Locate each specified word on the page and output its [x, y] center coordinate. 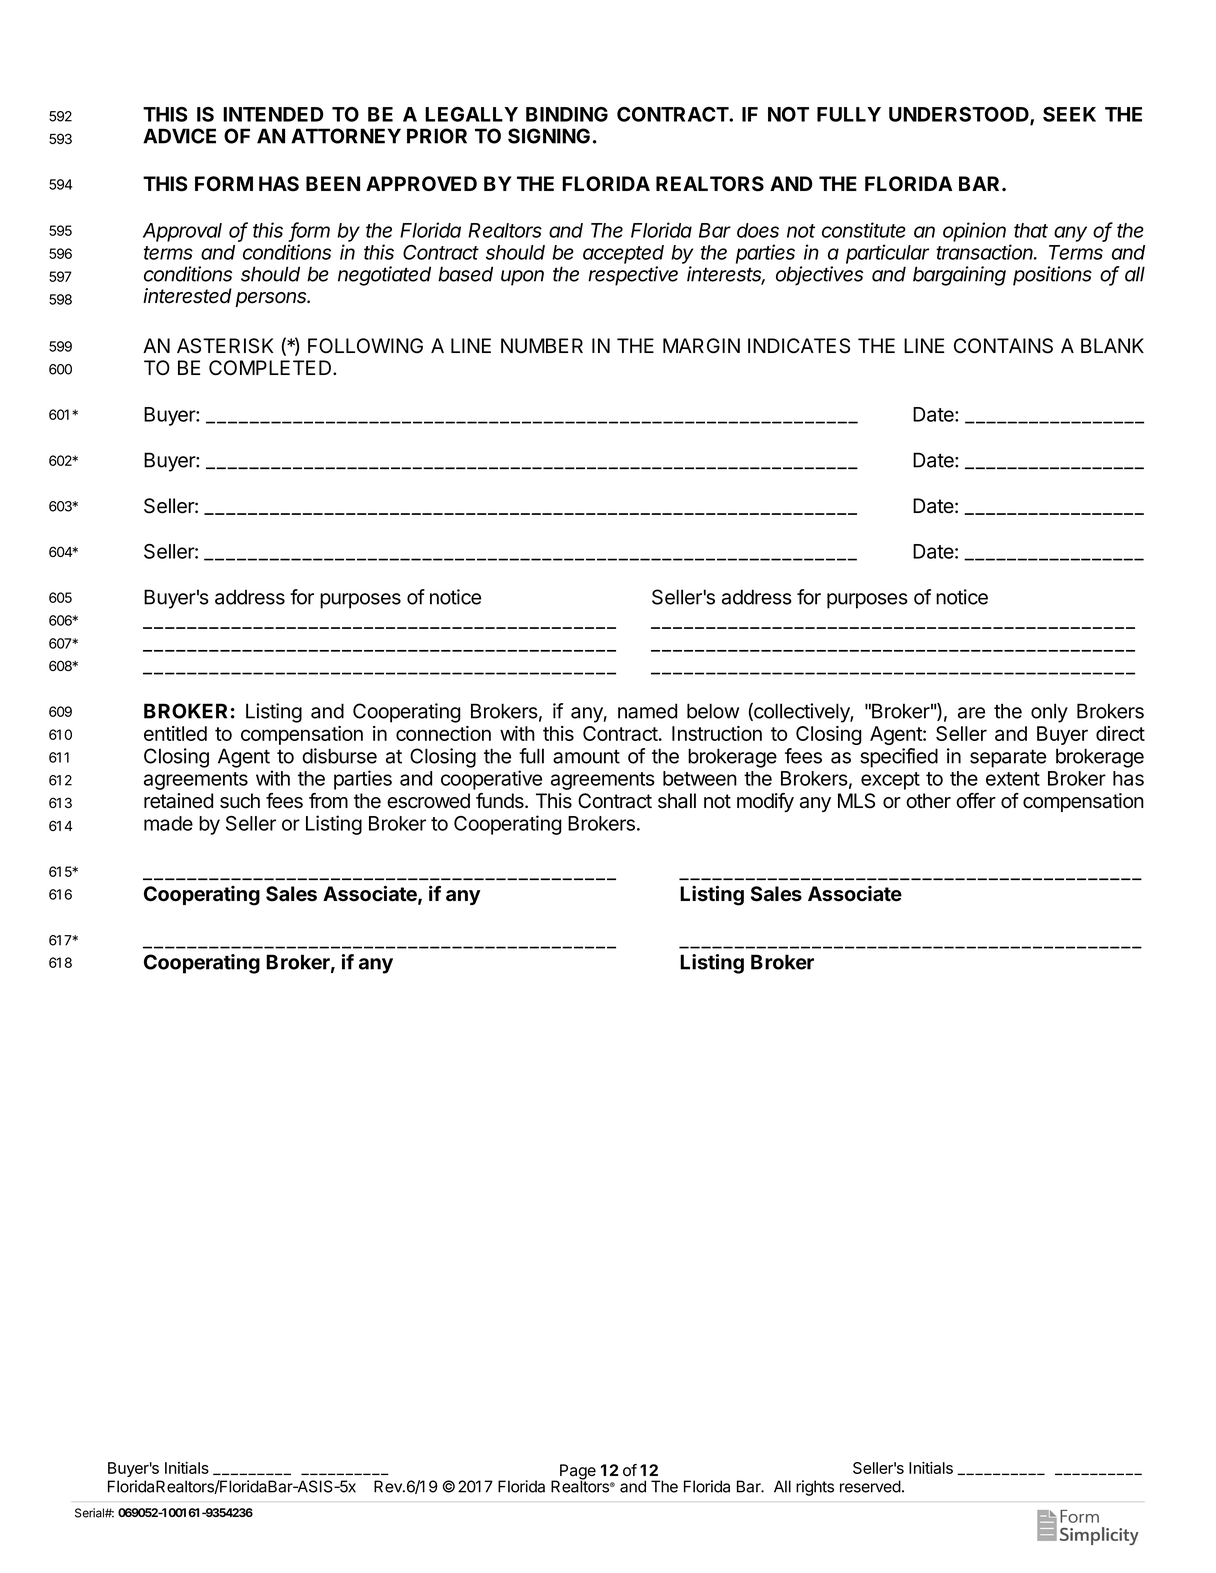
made [168, 823]
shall [677, 801]
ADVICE [179, 136]
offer [976, 801]
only [1049, 713]
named [647, 711]
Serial [90, 1513]
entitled [175, 733]
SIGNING [549, 136]
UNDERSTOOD [960, 115]
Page [577, 1473]
